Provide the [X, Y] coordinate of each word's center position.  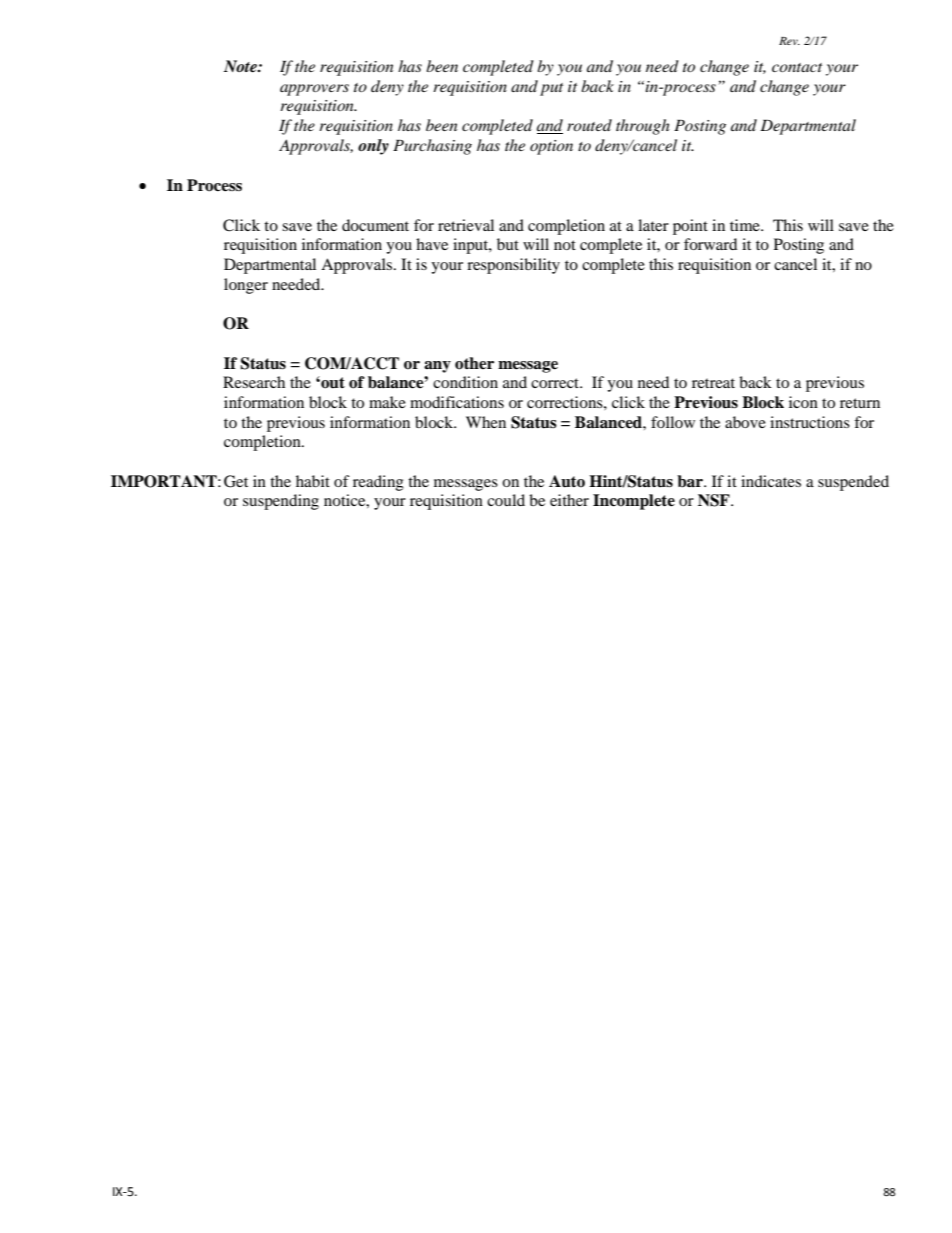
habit [313, 481]
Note [241, 66]
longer [246, 286]
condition [465, 382]
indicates [771, 481]
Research [254, 382]
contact [797, 67]
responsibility [513, 266]
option [551, 147]
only [373, 147]
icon [803, 402]
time [746, 225]
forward [710, 244]
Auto [567, 481]
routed [589, 125]
